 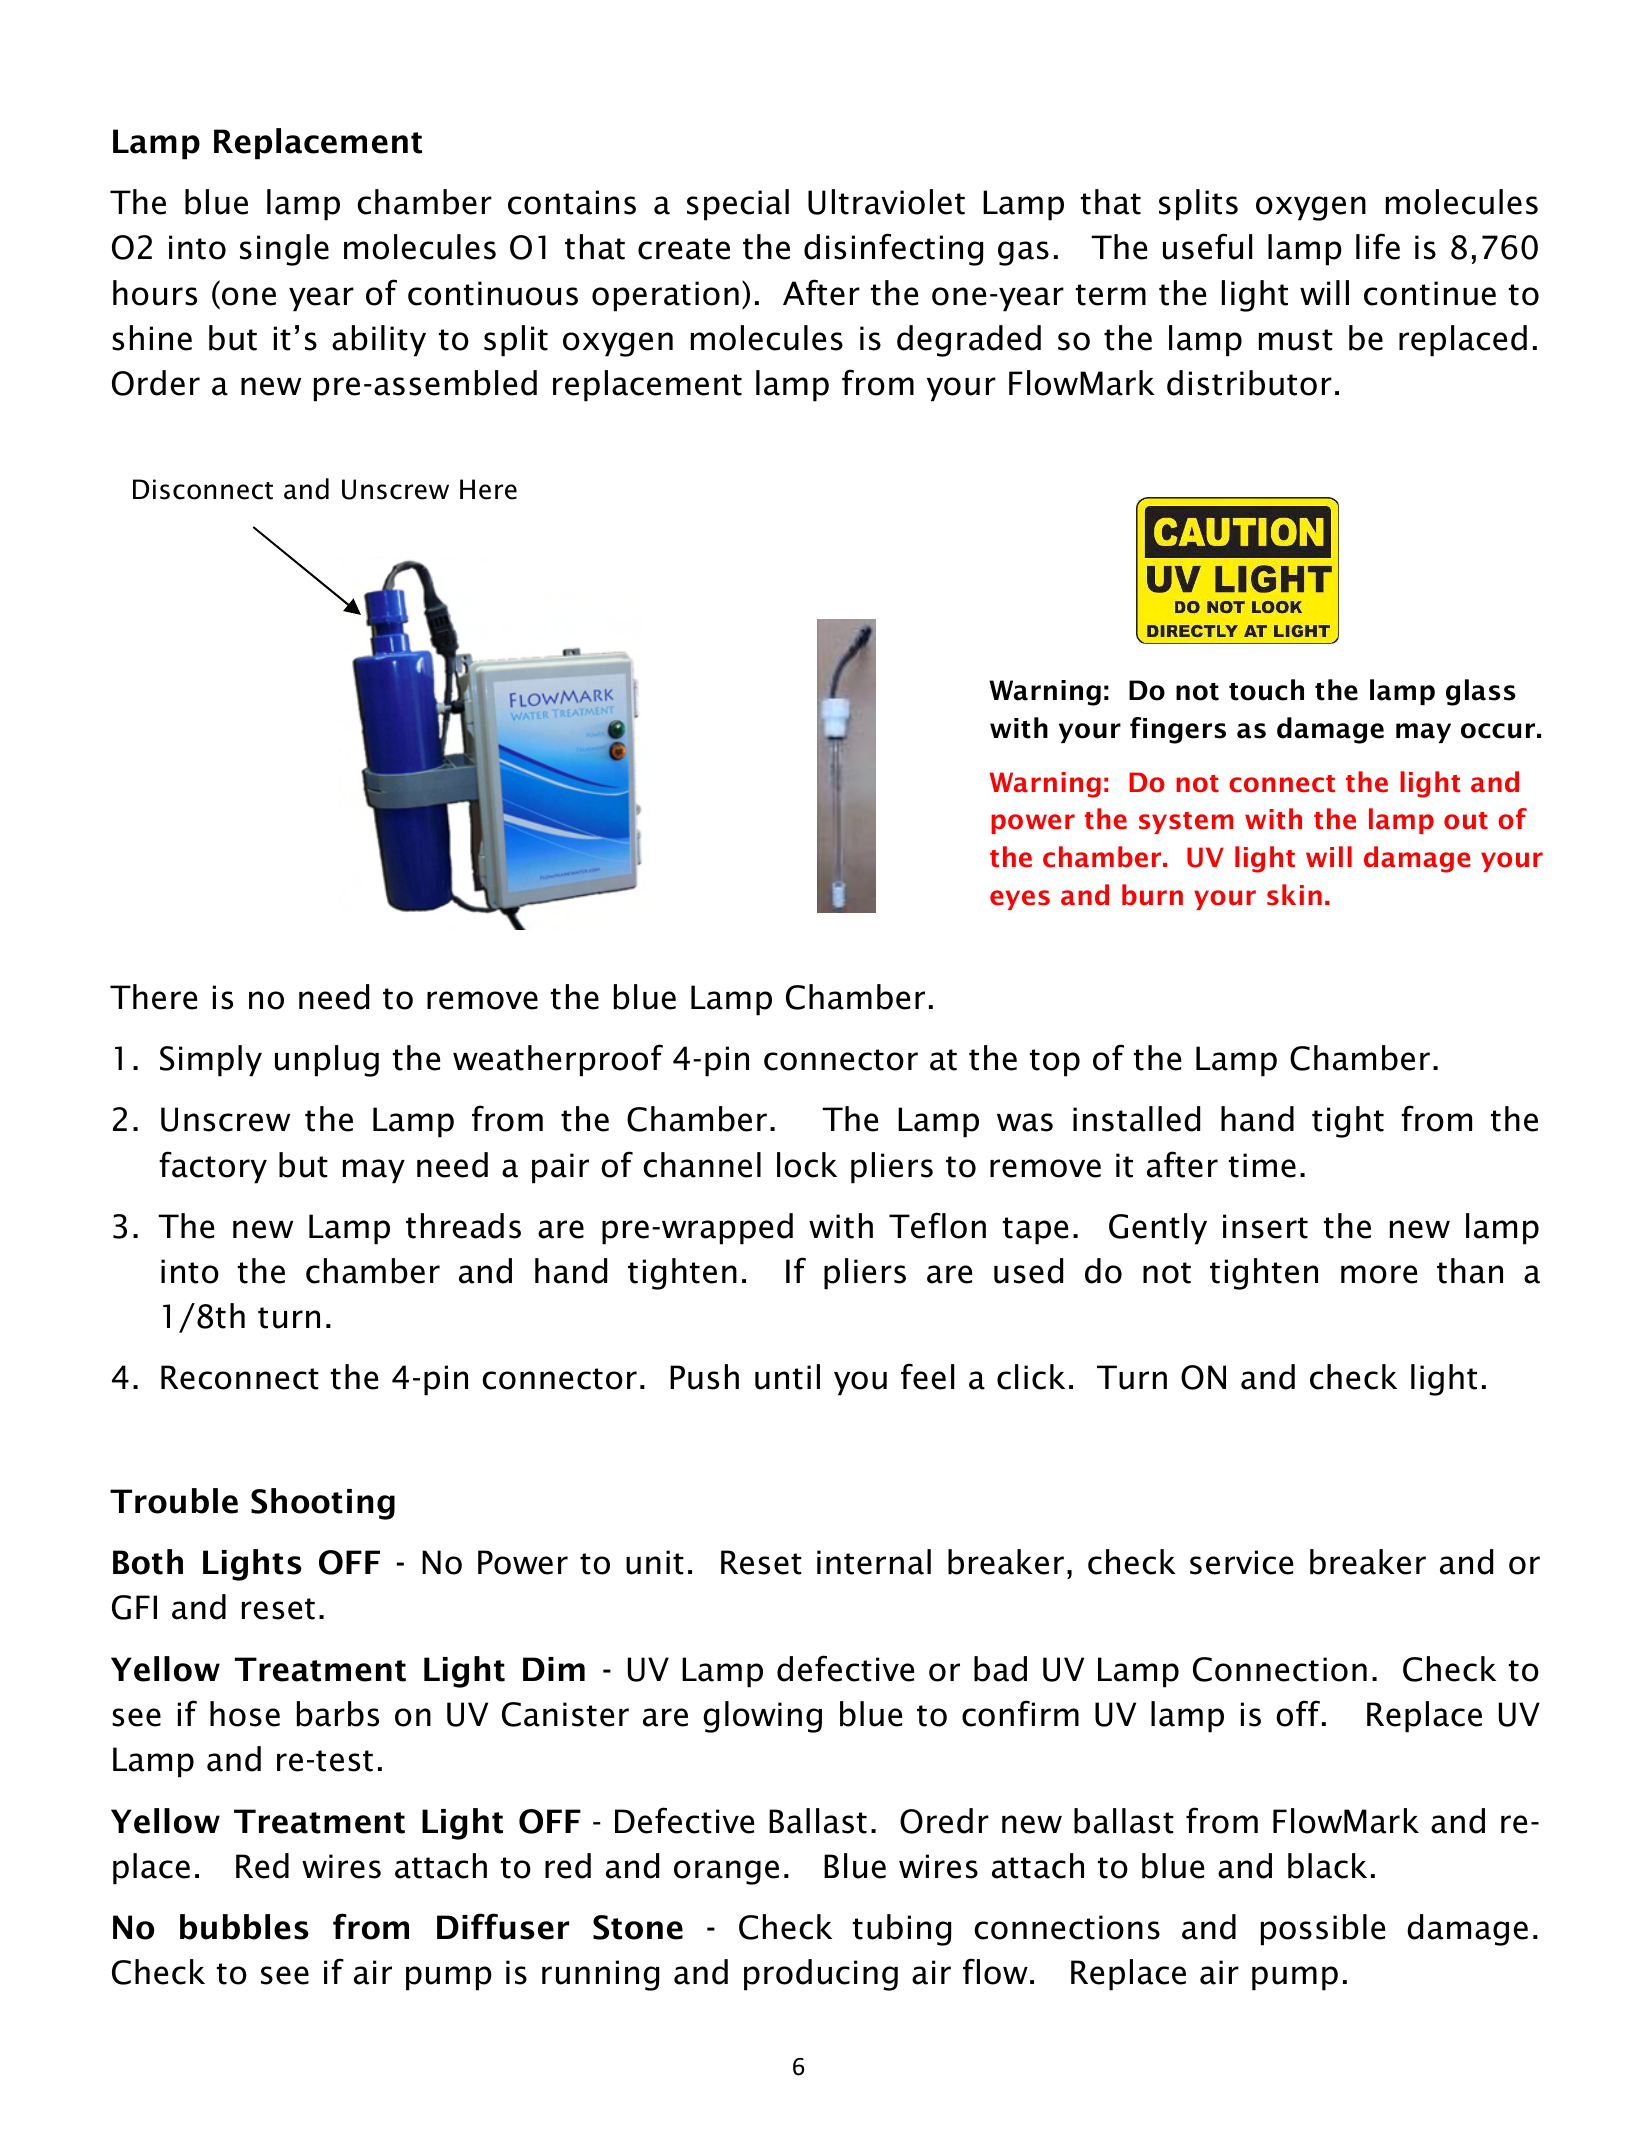 What do you see at coordinates (1323, 1930) in the screenshot?
I see `possible` at bounding box center [1323, 1930].
